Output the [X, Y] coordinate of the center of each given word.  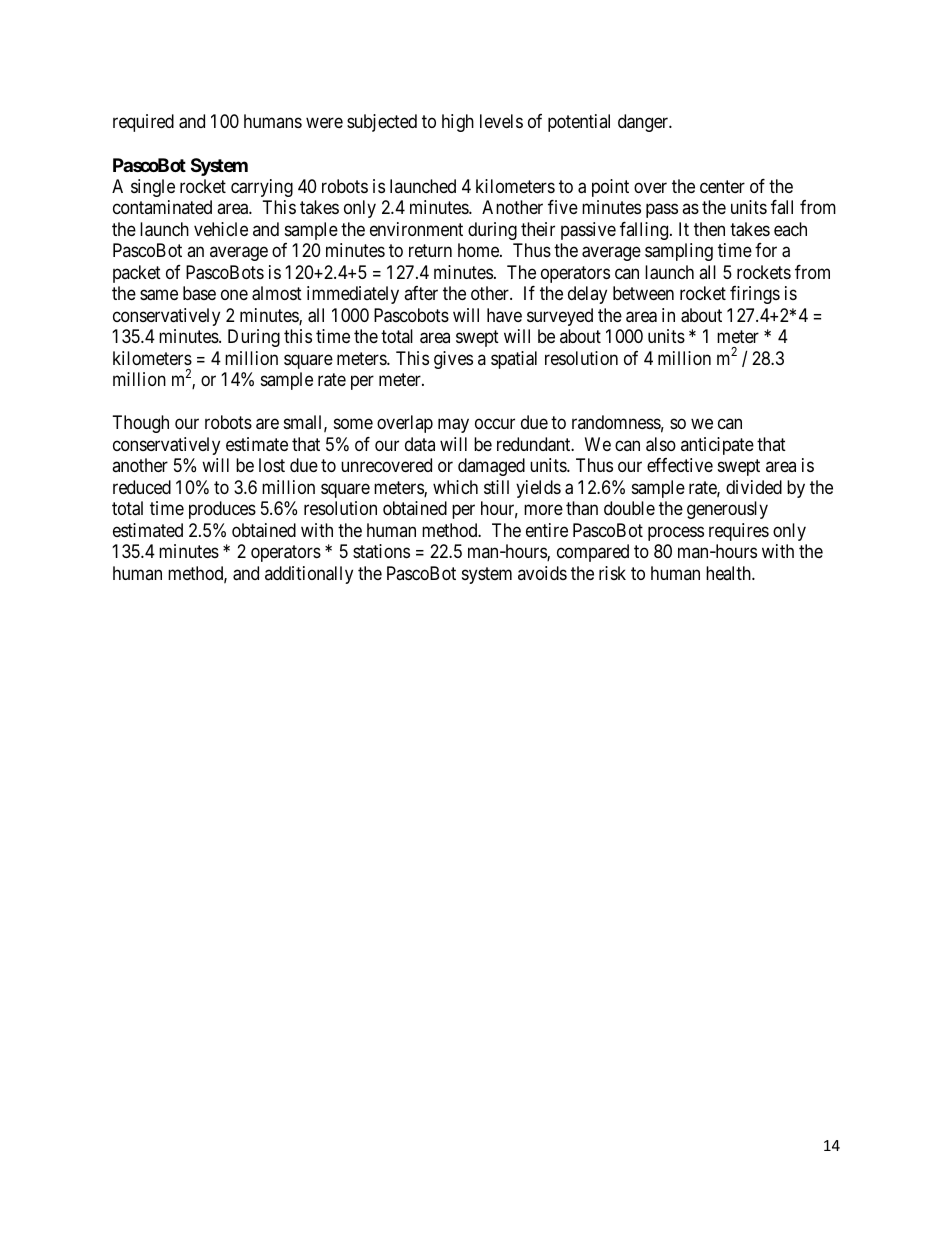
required [143, 123]
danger [644, 123]
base [199, 293]
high [458, 123]
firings [755, 295]
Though [141, 424]
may [453, 426]
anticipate [717, 446]
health [729, 573]
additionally [309, 575]
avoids [542, 573]
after [421, 293]
